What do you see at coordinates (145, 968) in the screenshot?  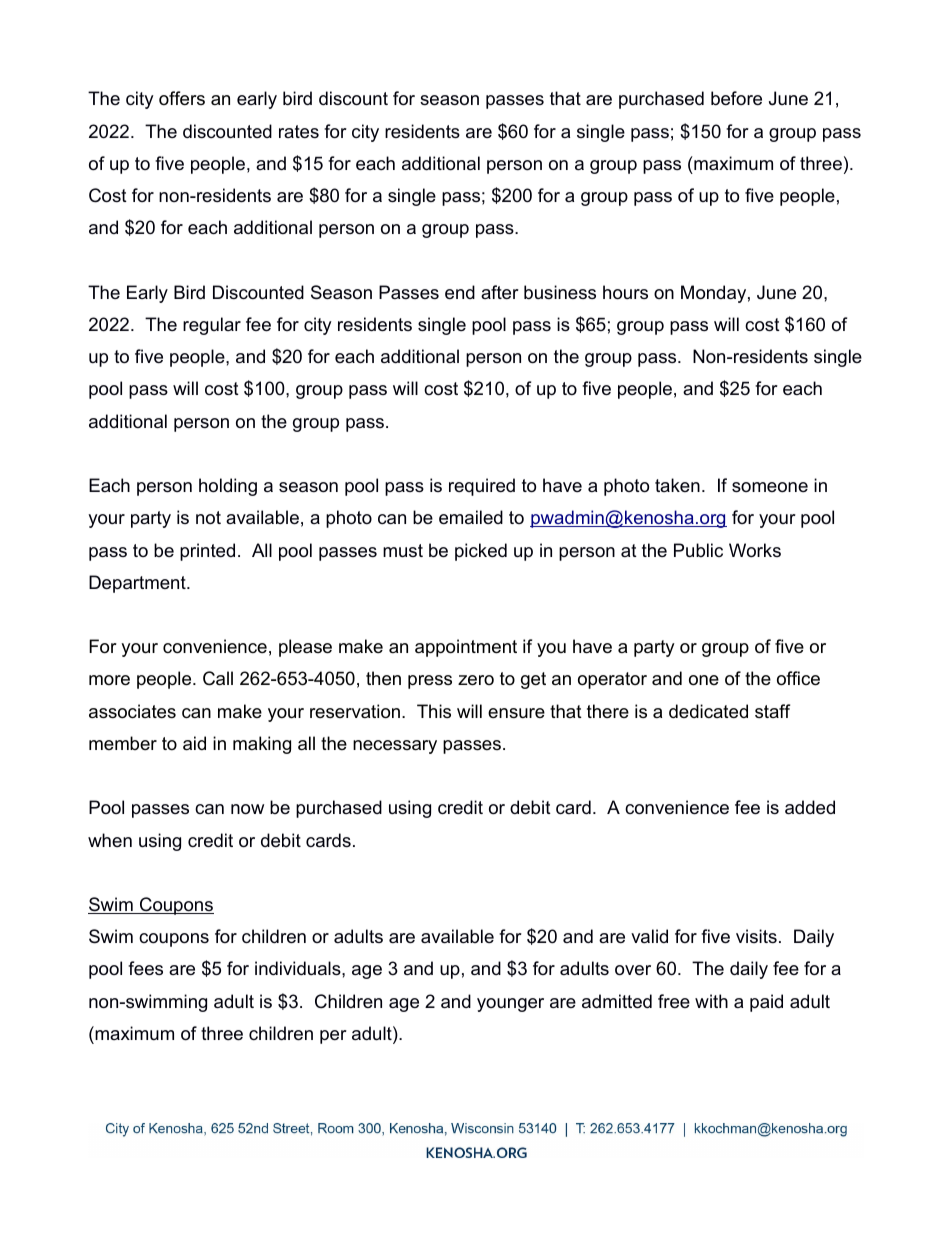 I see `fees` at bounding box center [145, 968].
